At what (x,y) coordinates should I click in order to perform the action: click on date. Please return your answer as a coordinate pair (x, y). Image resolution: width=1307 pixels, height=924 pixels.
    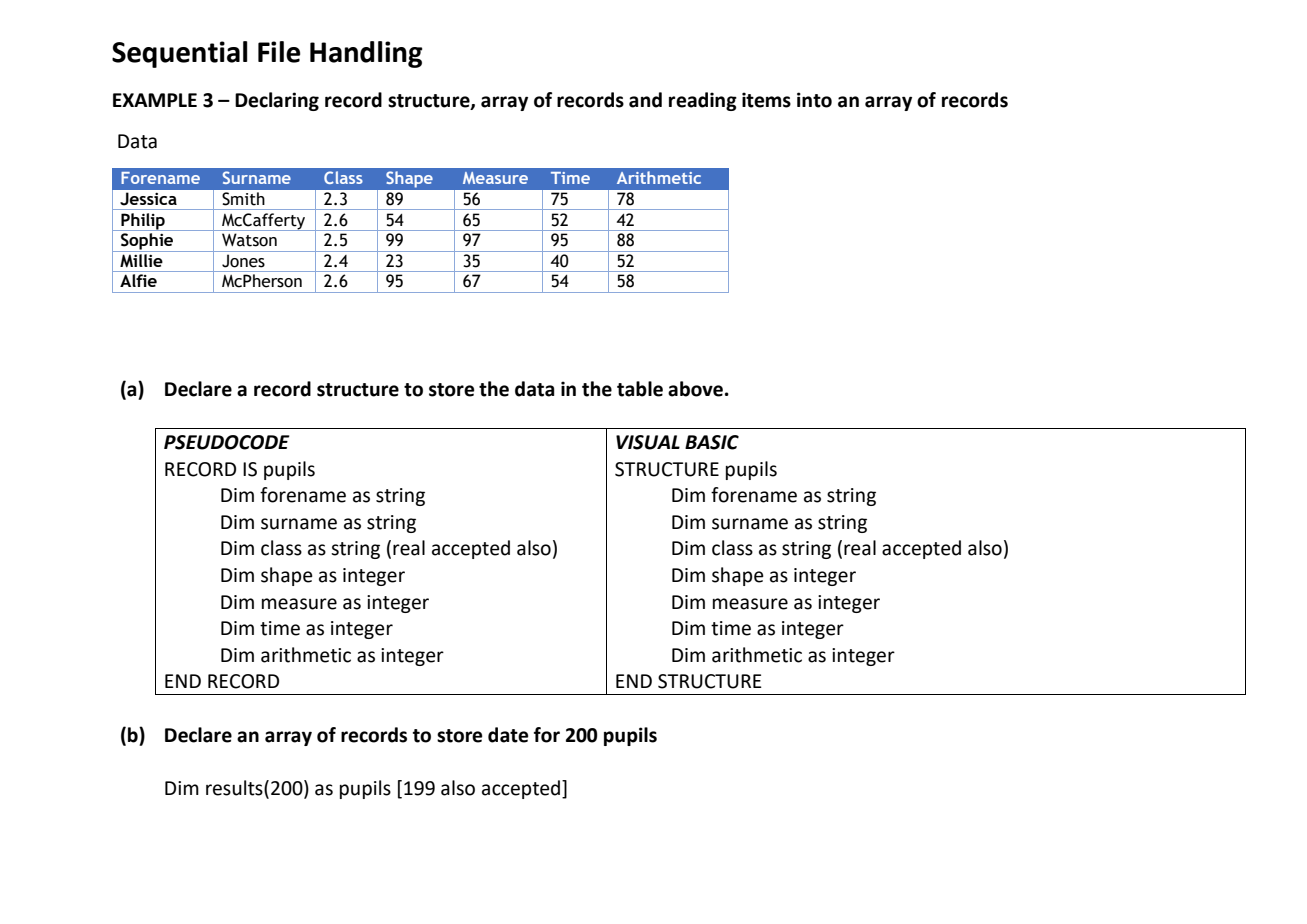
    Looking at the image, I should click on (508, 735).
